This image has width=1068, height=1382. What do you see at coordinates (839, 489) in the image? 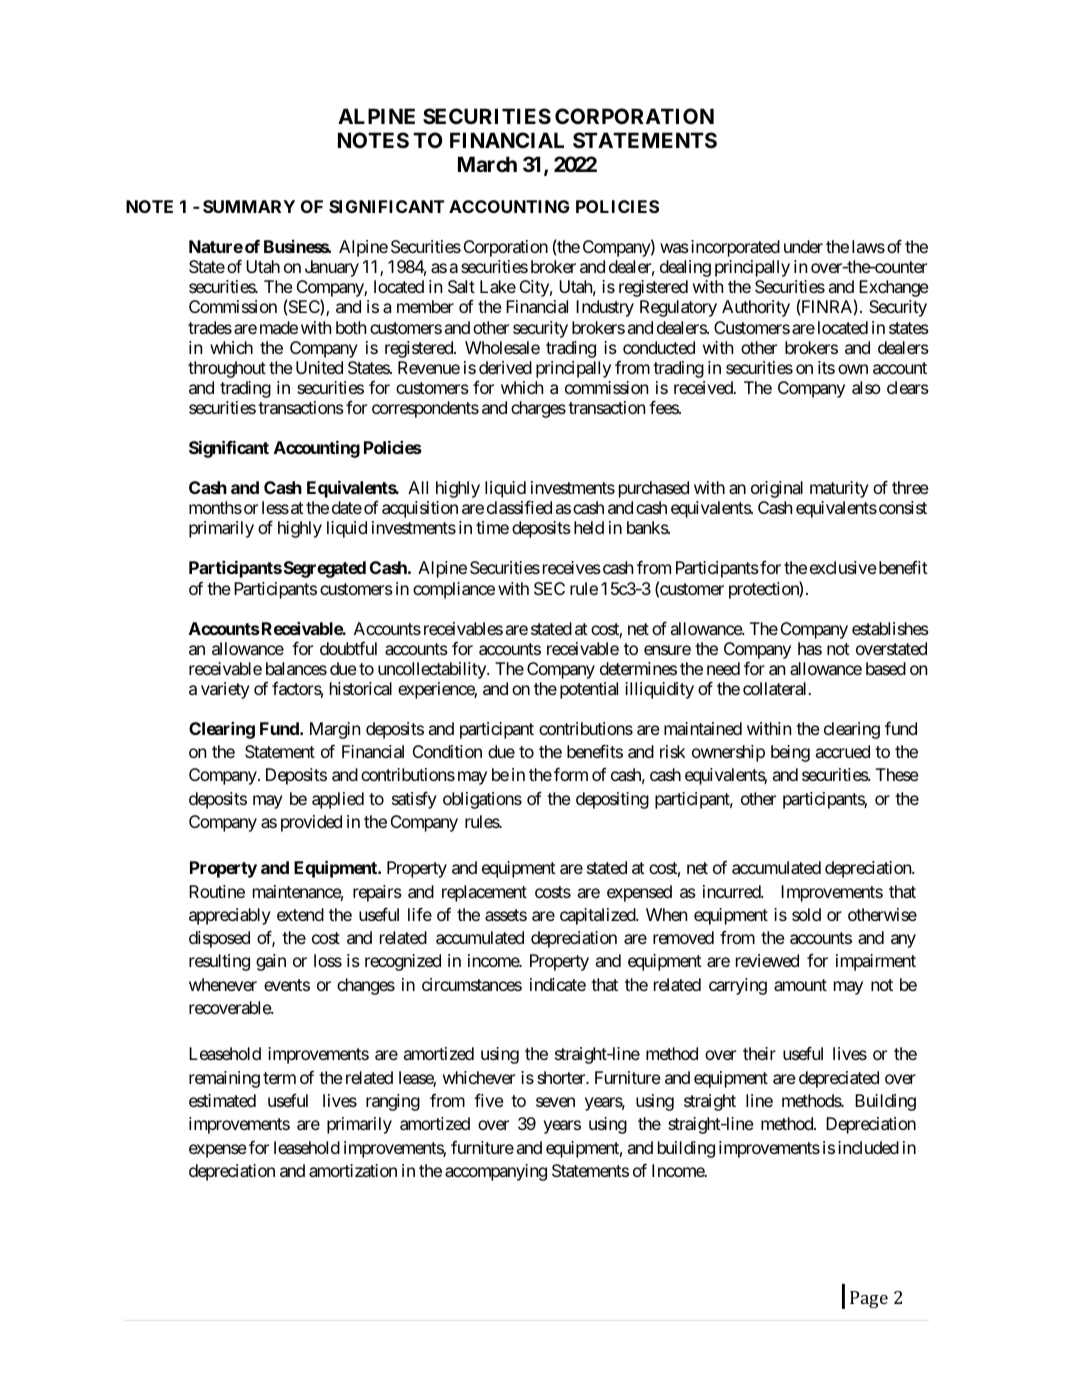
I see `maturity` at bounding box center [839, 489].
